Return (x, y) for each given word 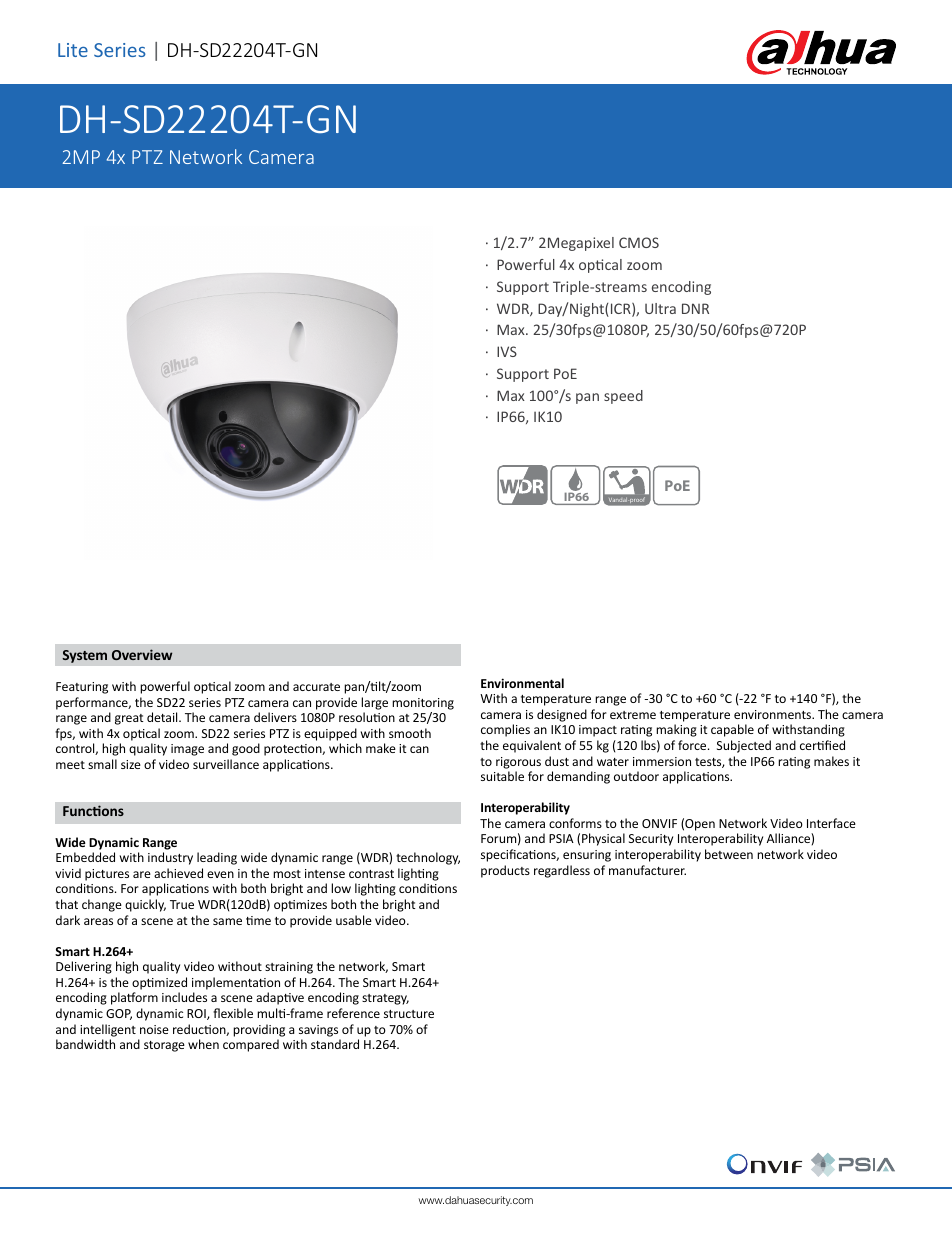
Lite (73, 50)
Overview (142, 654)
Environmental (522, 683)
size (131, 764)
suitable (502, 776)
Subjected (744, 746)
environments (774, 714)
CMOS (639, 242)
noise (154, 1029)
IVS (507, 351)
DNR (695, 308)
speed (623, 397)
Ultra (660, 308)
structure (409, 1014)
